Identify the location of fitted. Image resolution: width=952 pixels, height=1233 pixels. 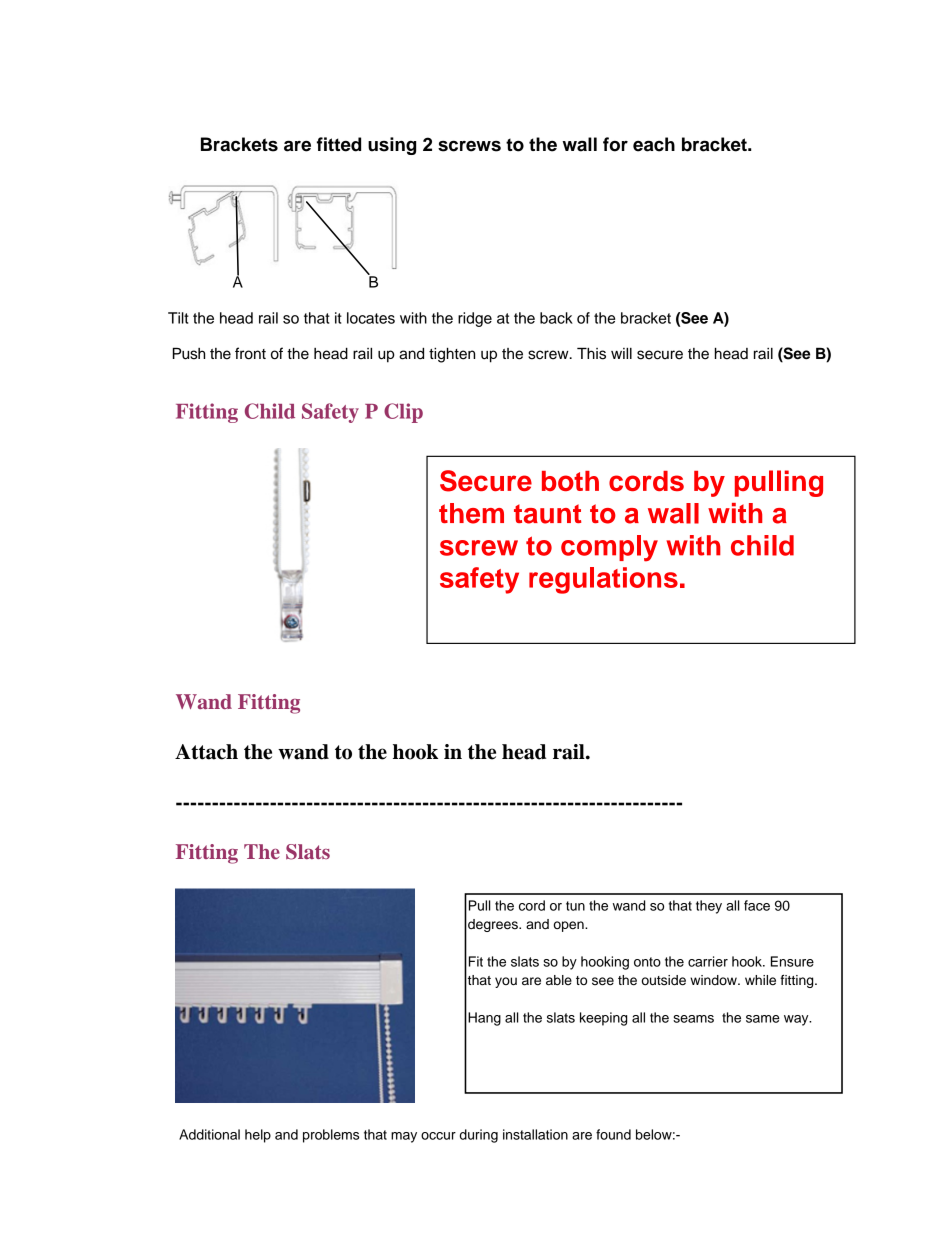
(339, 144).
